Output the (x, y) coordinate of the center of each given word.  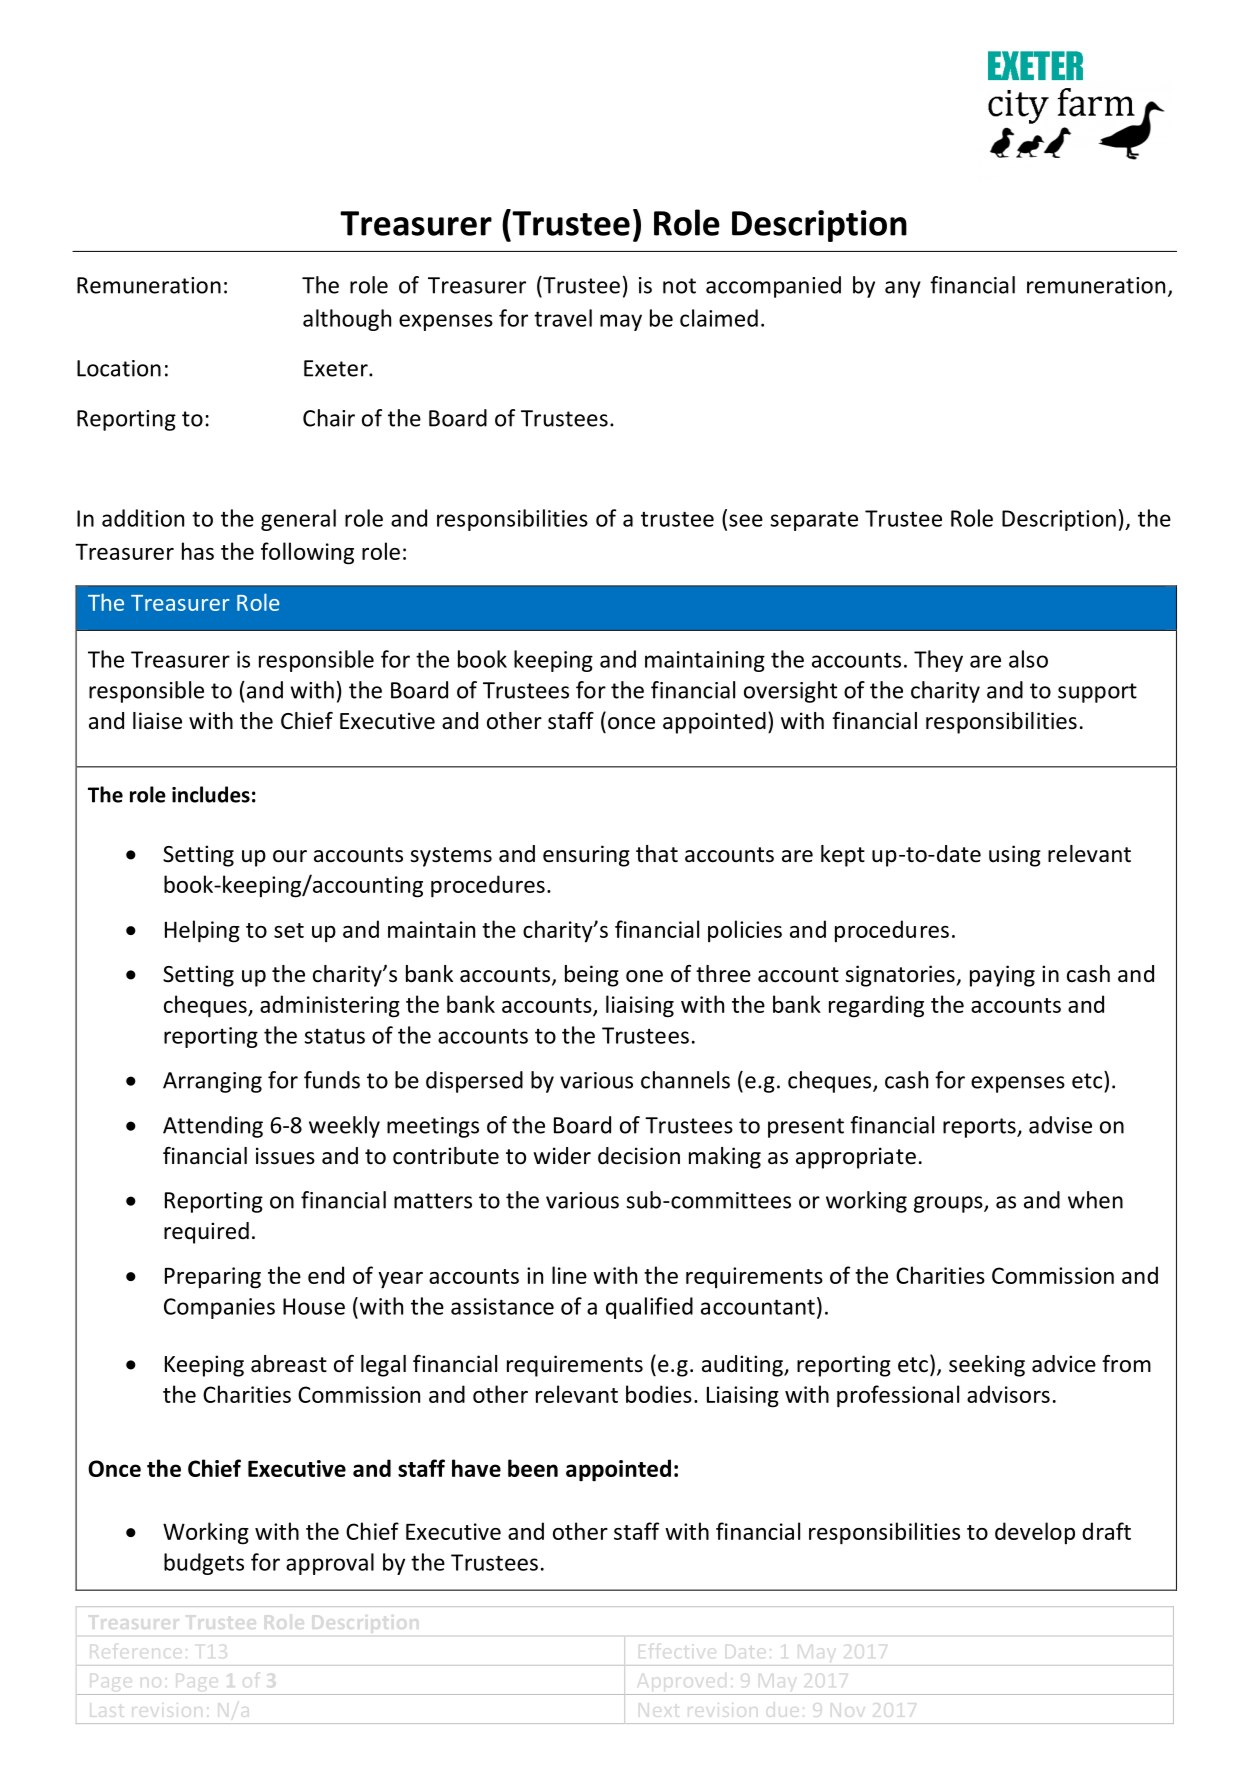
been (533, 1468)
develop (1035, 1533)
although (347, 320)
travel (563, 318)
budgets (204, 1564)
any (903, 289)
